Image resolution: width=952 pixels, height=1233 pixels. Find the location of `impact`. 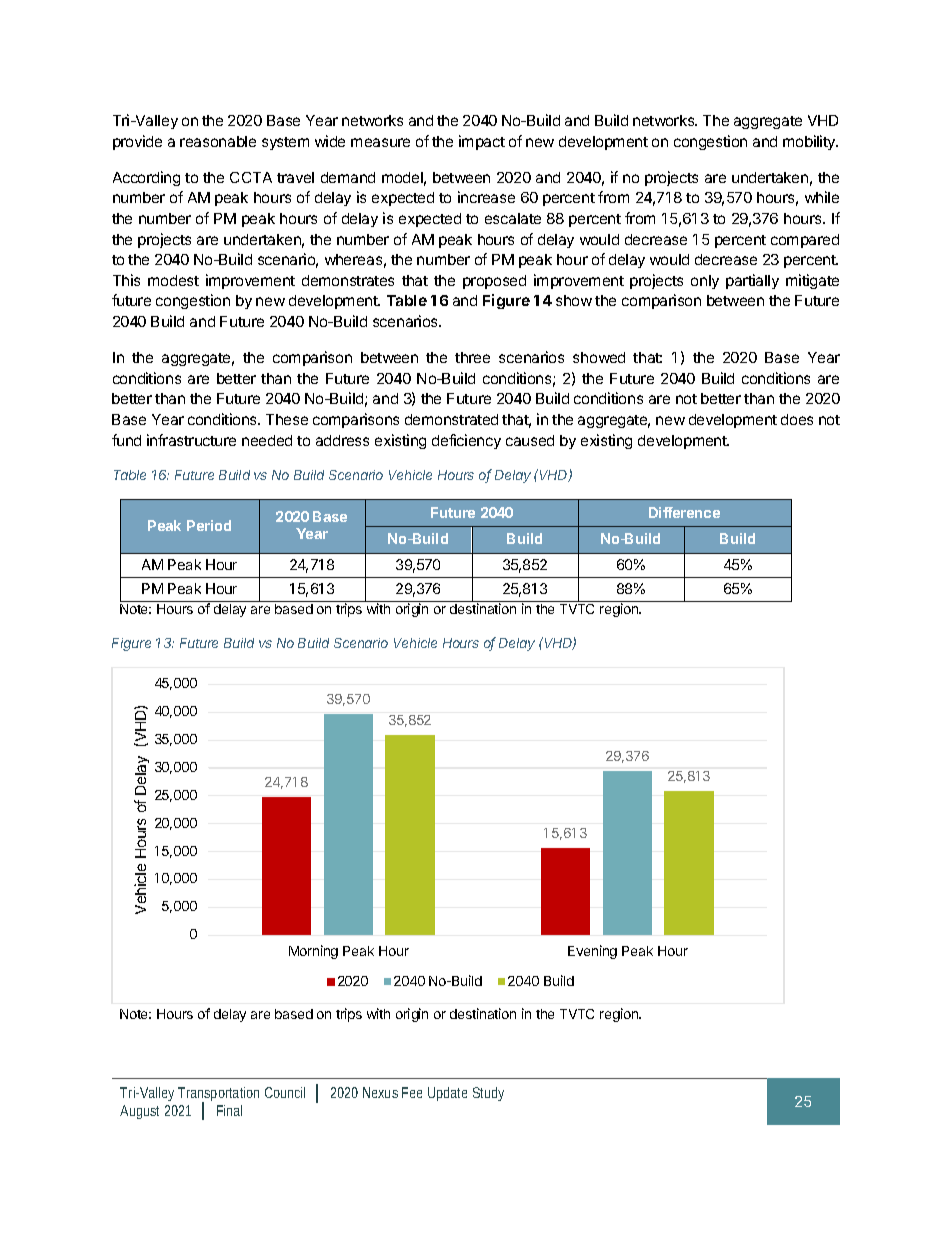

impact is located at coordinates (482, 142).
